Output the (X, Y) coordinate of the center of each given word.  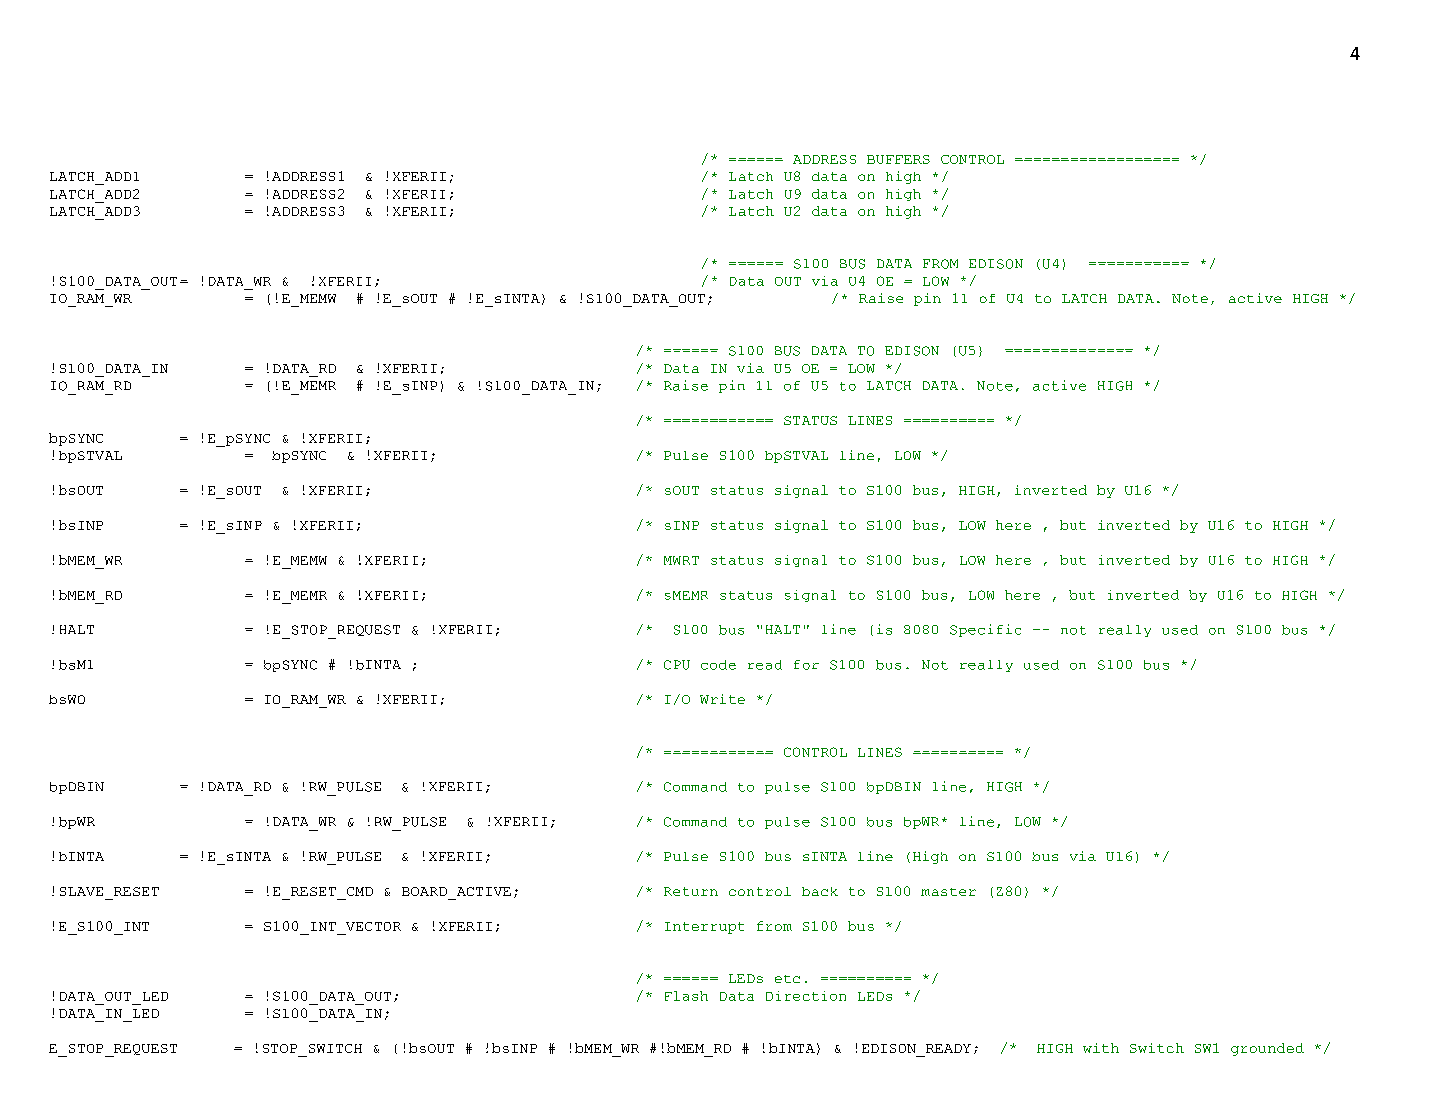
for (806, 665)
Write (722, 699)
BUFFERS (898, 159)
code (718, 665)
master (948, 892)
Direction (806, 996)
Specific (985, 630)
